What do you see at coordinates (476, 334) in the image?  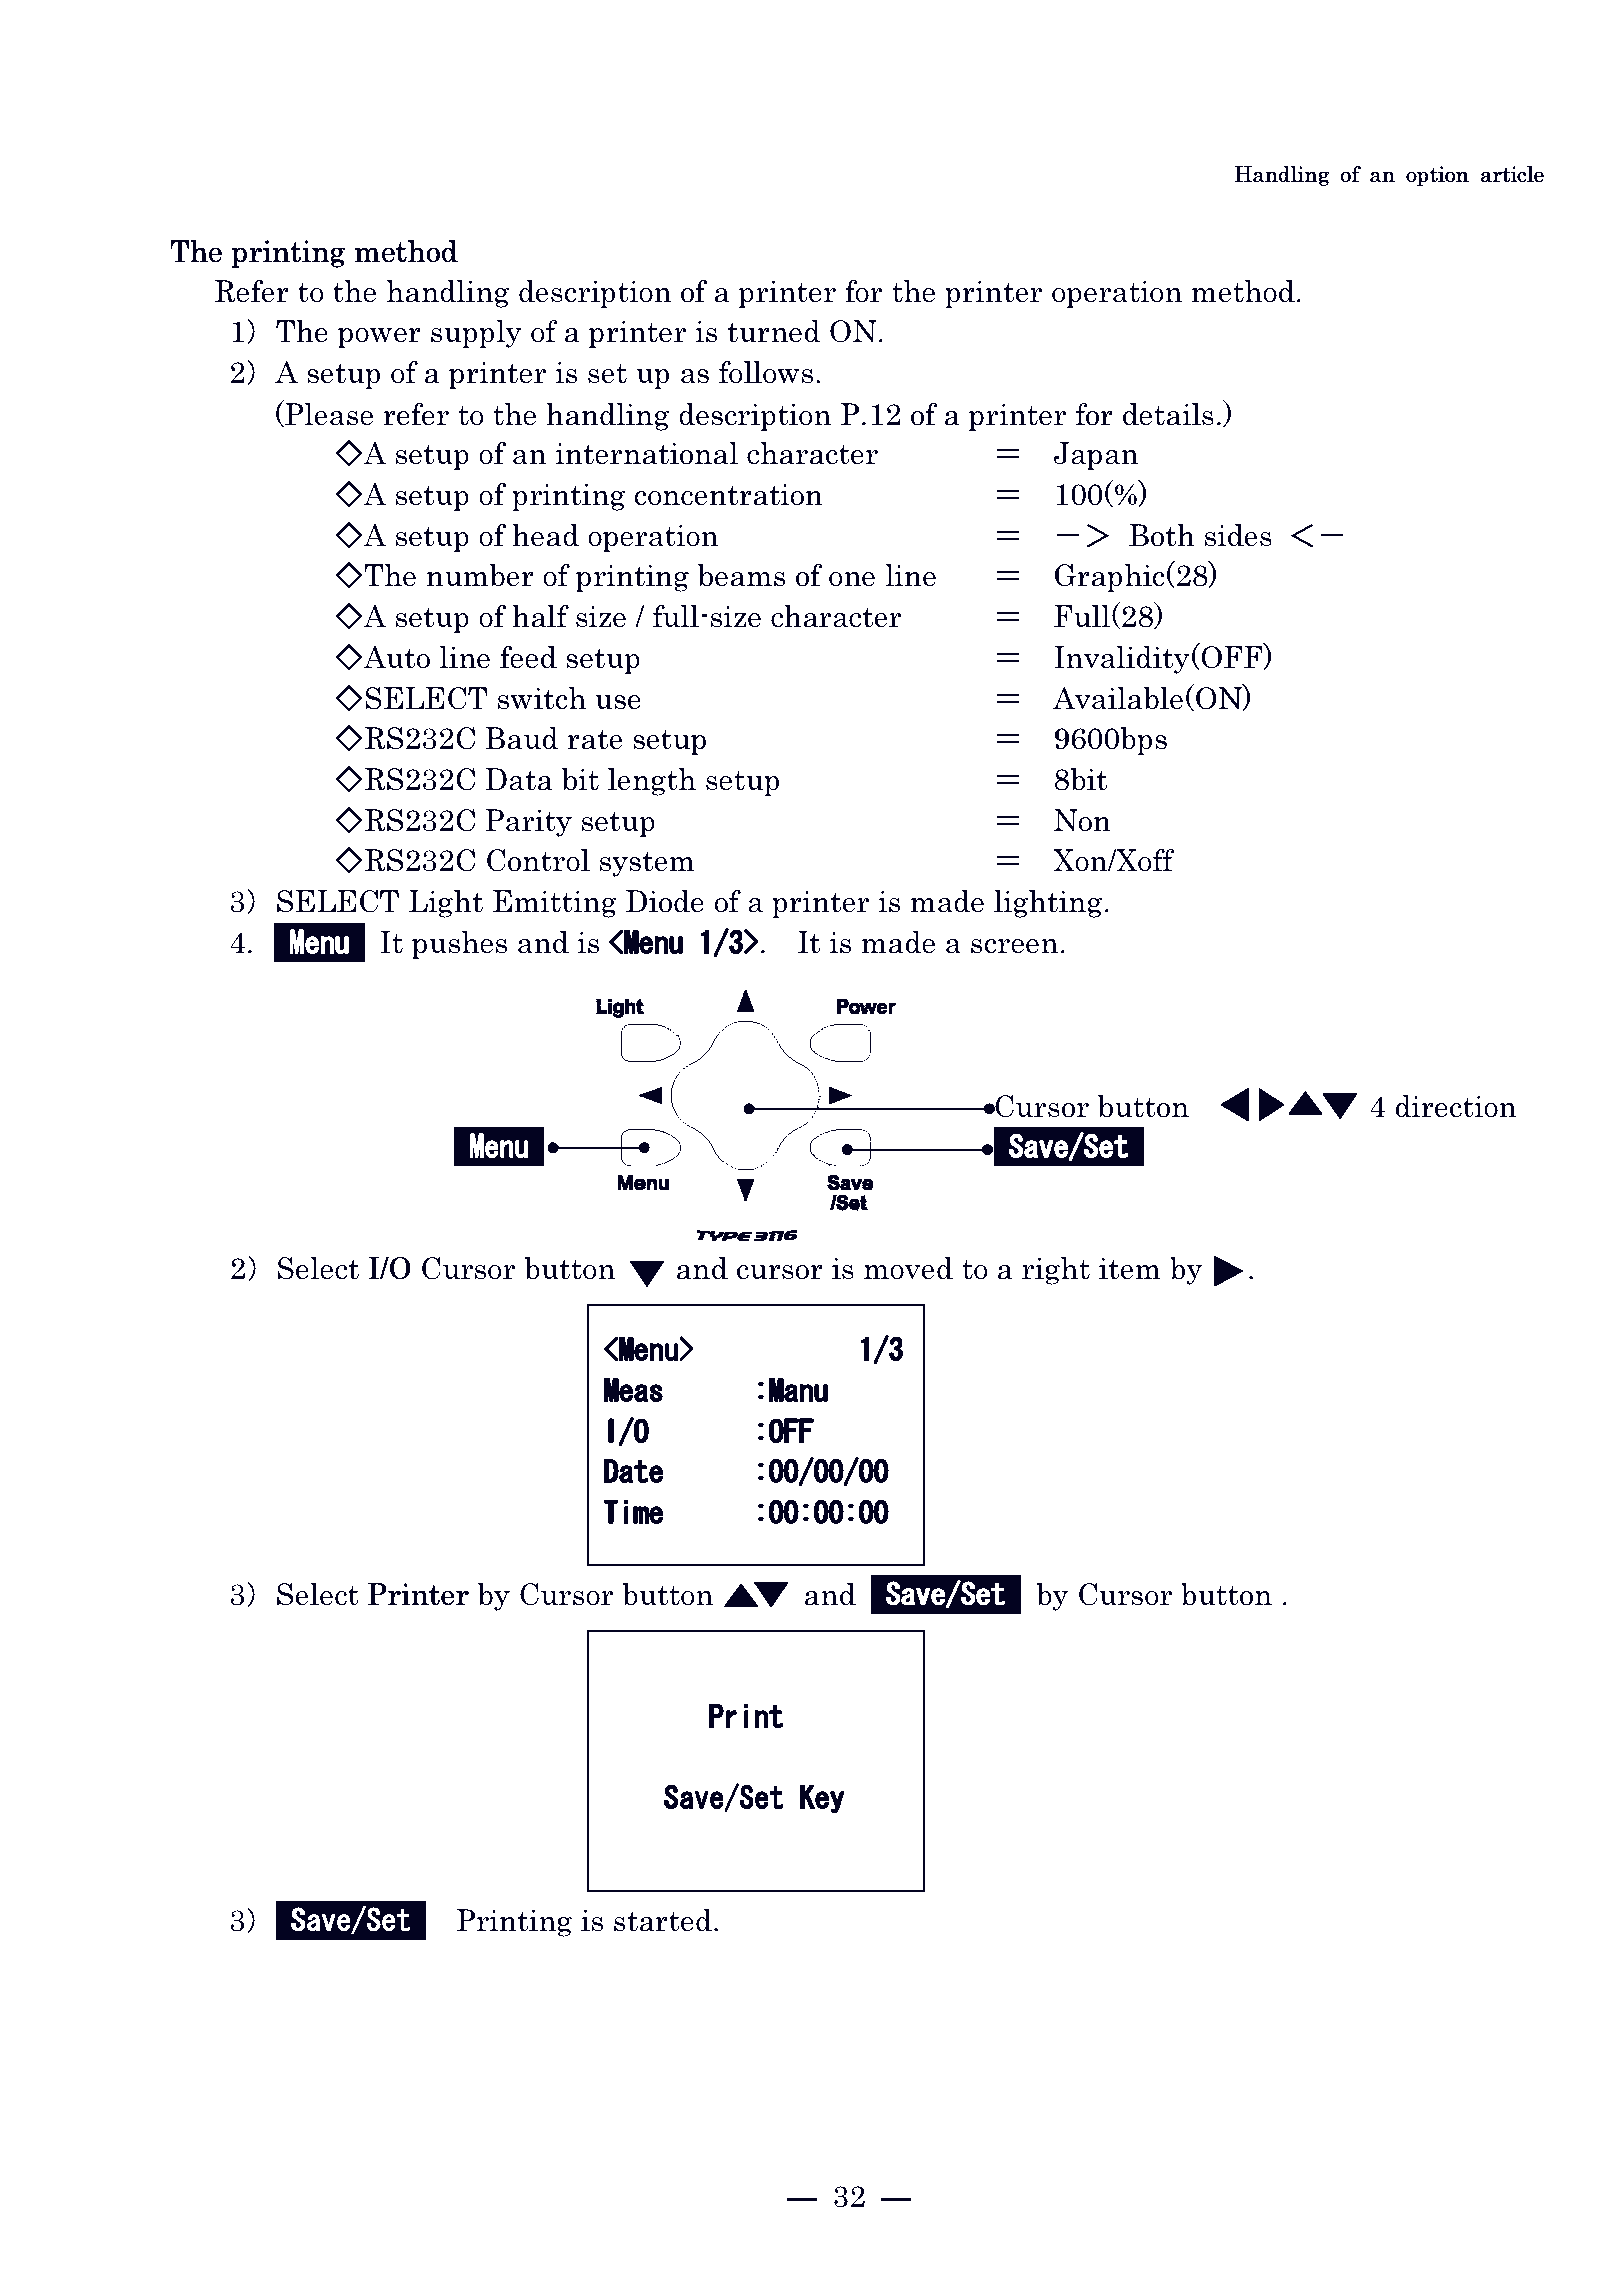 I see `supply` at bounding box center [476, 334].
